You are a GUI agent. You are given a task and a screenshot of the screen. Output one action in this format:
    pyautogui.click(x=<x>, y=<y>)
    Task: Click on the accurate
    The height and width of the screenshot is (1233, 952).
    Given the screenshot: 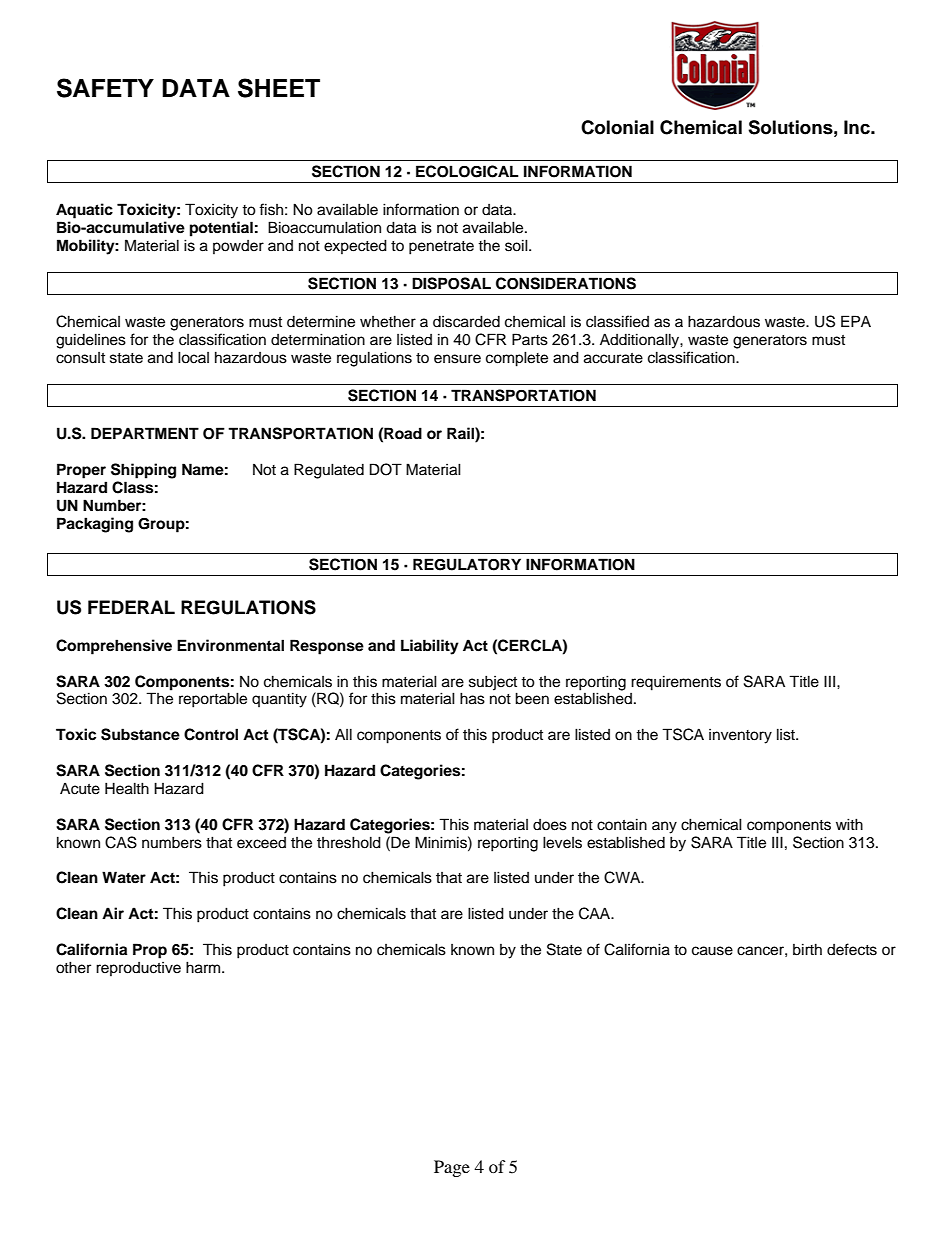 What is the action you would take?
    pyautogui.click(x=613, y=358)
